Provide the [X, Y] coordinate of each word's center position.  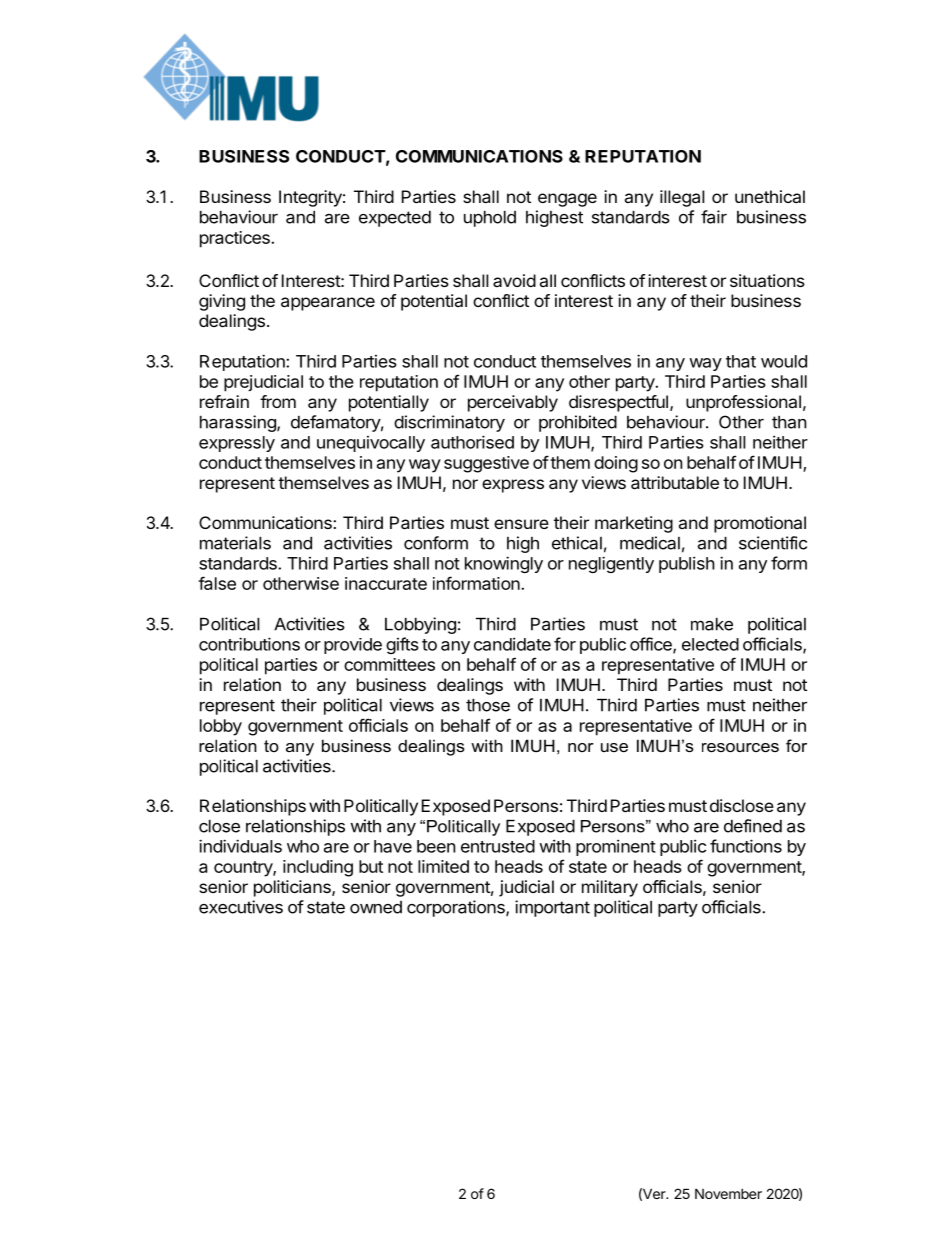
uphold [490, 219]
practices [236, 239]
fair [714, 217]
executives [241, 907]
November [728, 1193]
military [610, 888]
